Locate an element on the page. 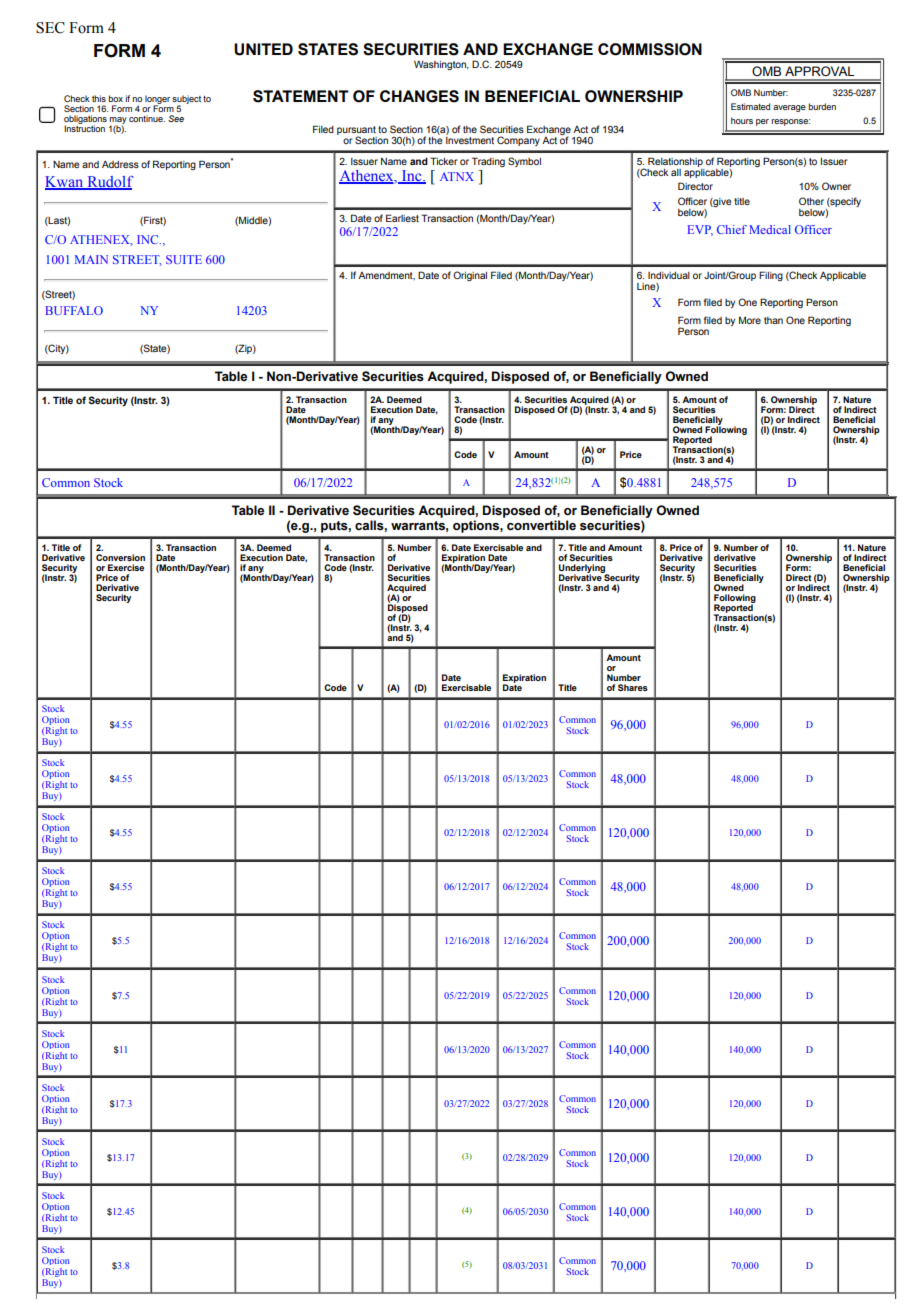 The height and width of the page is (1308, 924). Shares is located at coordinates (633, 687).
